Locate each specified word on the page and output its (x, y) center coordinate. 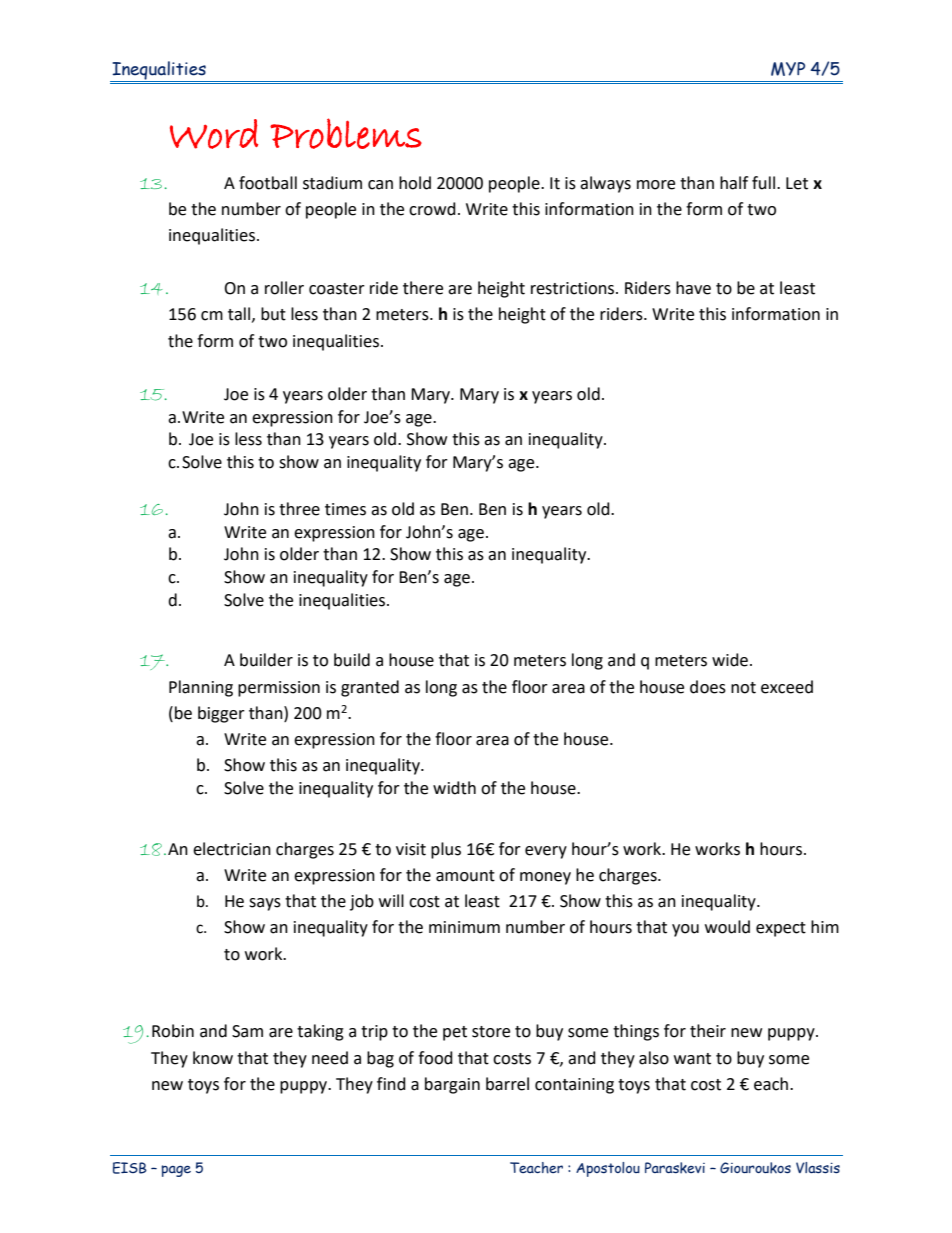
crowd (432, 209)
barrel (507, 1084)
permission (279, 689)
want (692, 1059)
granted (370, 688)
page (176, 1171)
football (268, 183)
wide (731, 660)
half (734, 183)
